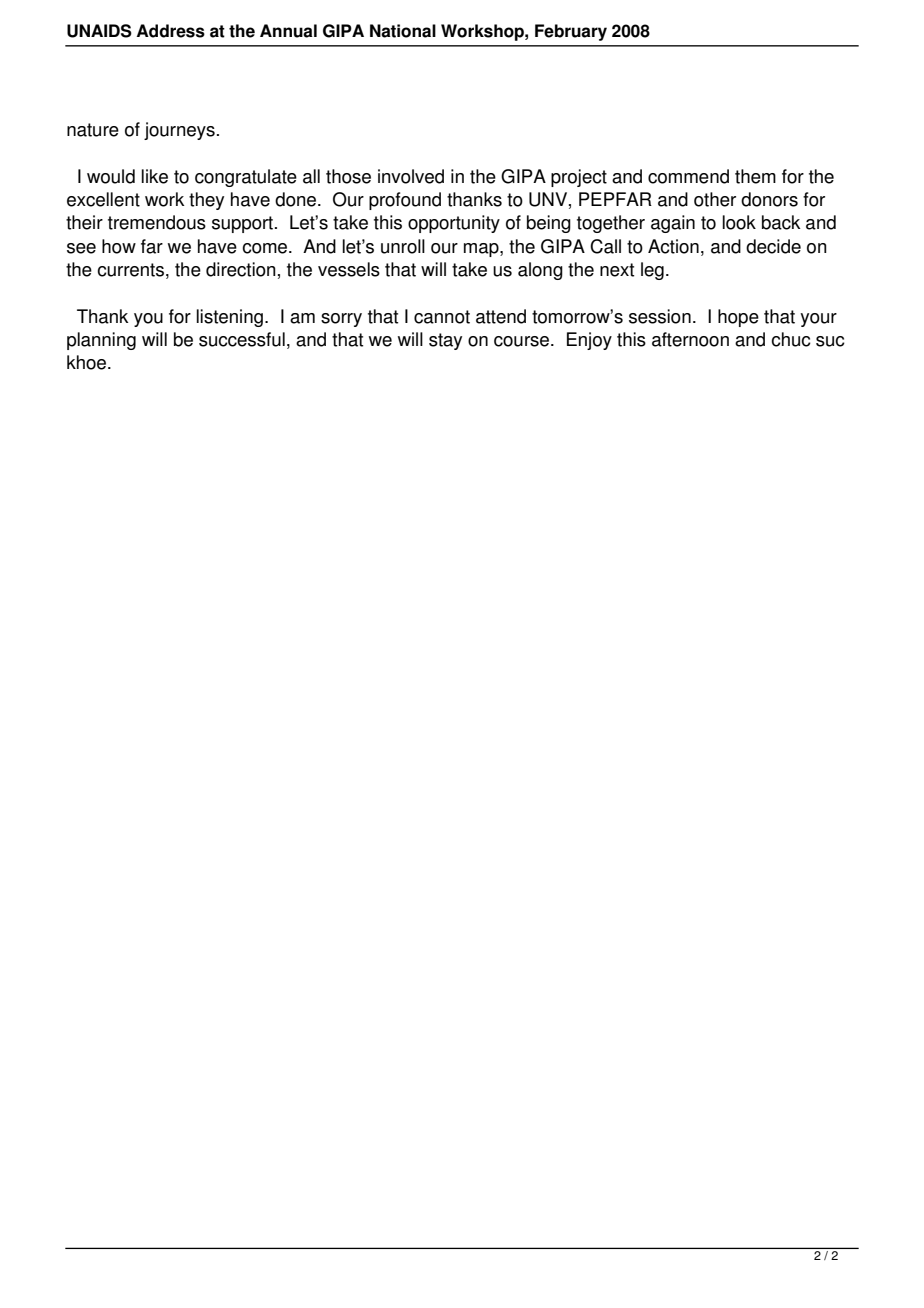 This screenshot has height=1308, width=924. Describe the element at coordinates (755, 176) in the screenshot. I see `them` at that location.
